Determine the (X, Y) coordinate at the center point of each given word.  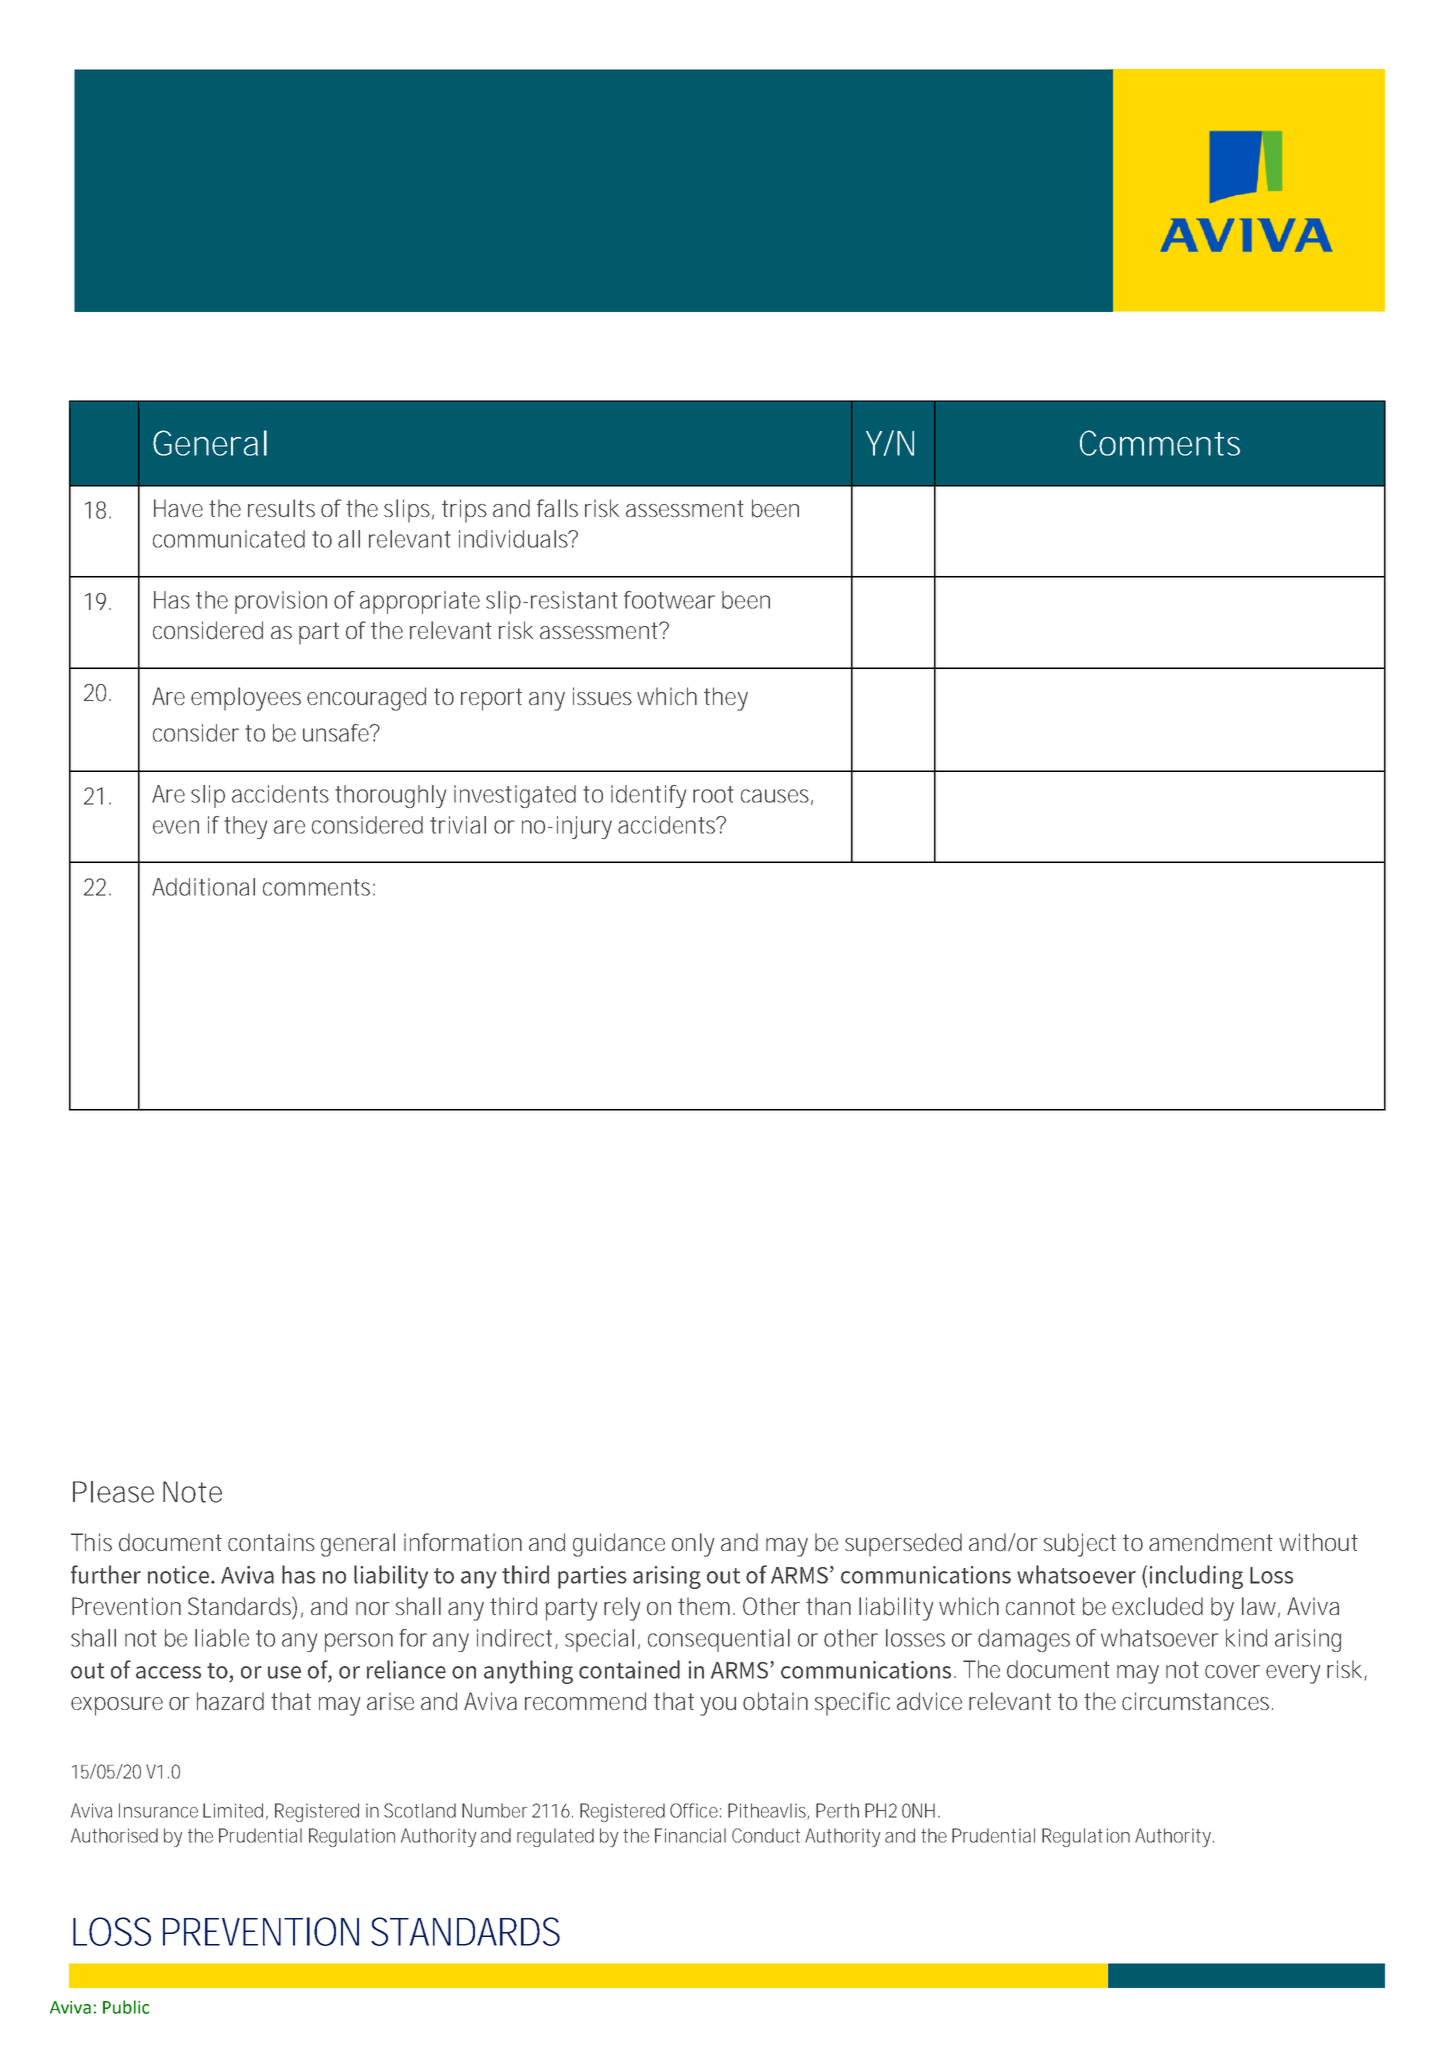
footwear (669, 600)
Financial (690, 1835)
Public (126, 2007)
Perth (837, 1810)
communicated (229, 539)
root (713, 794)
